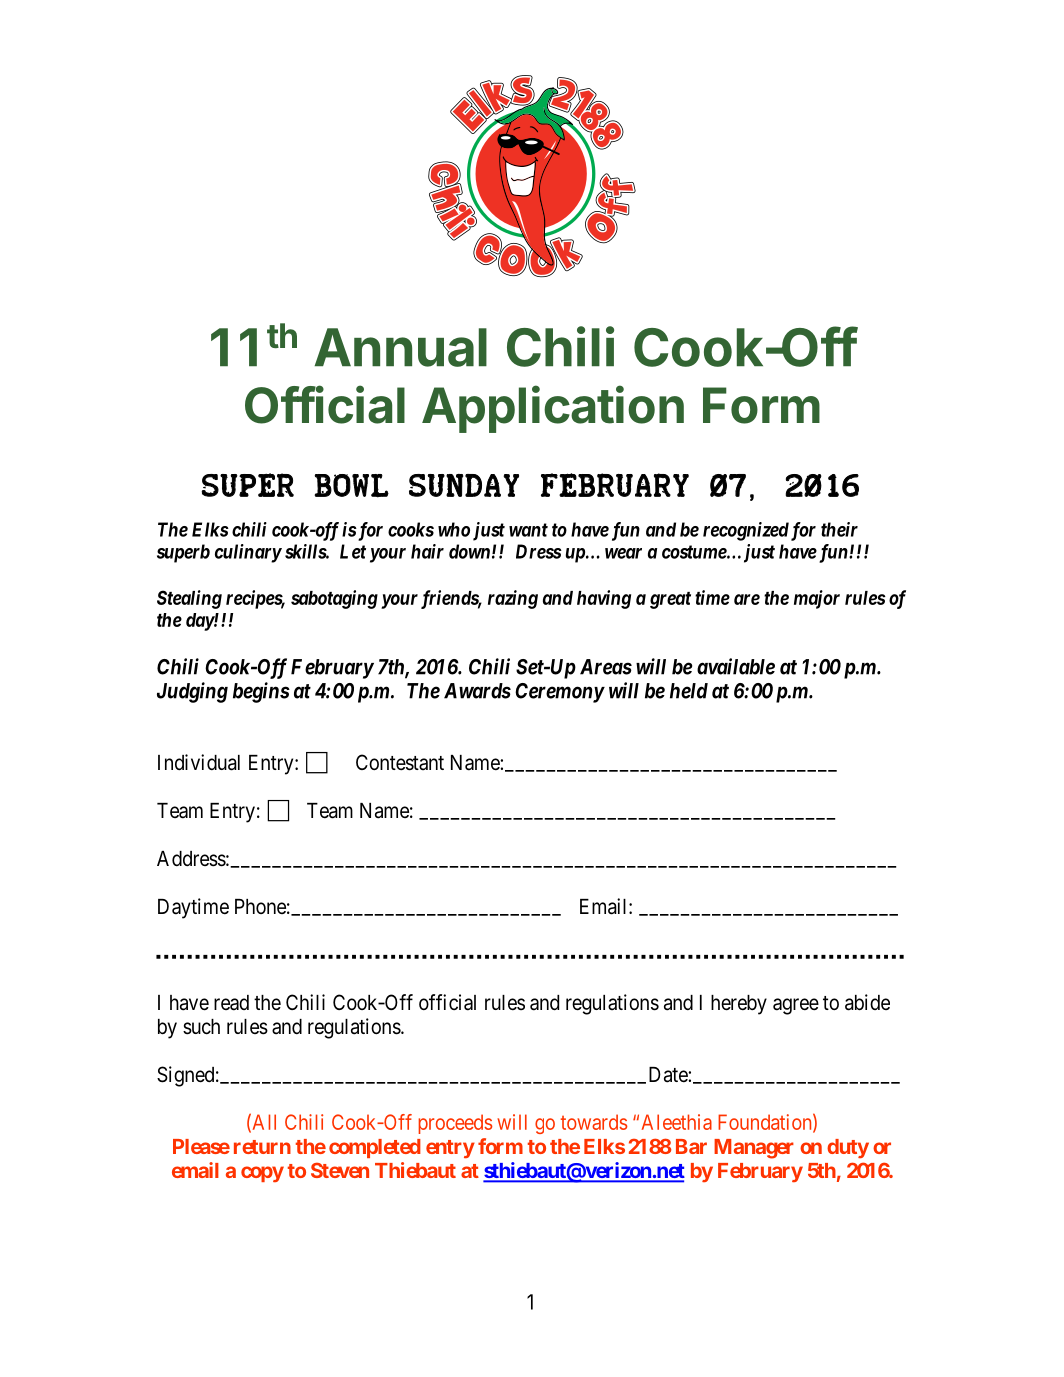 This screenshot has width=1064, height=1377. What do you see at coordinates (262, 1147) in the screenshot?
I see `return` at bounding box center [262, 1147].
